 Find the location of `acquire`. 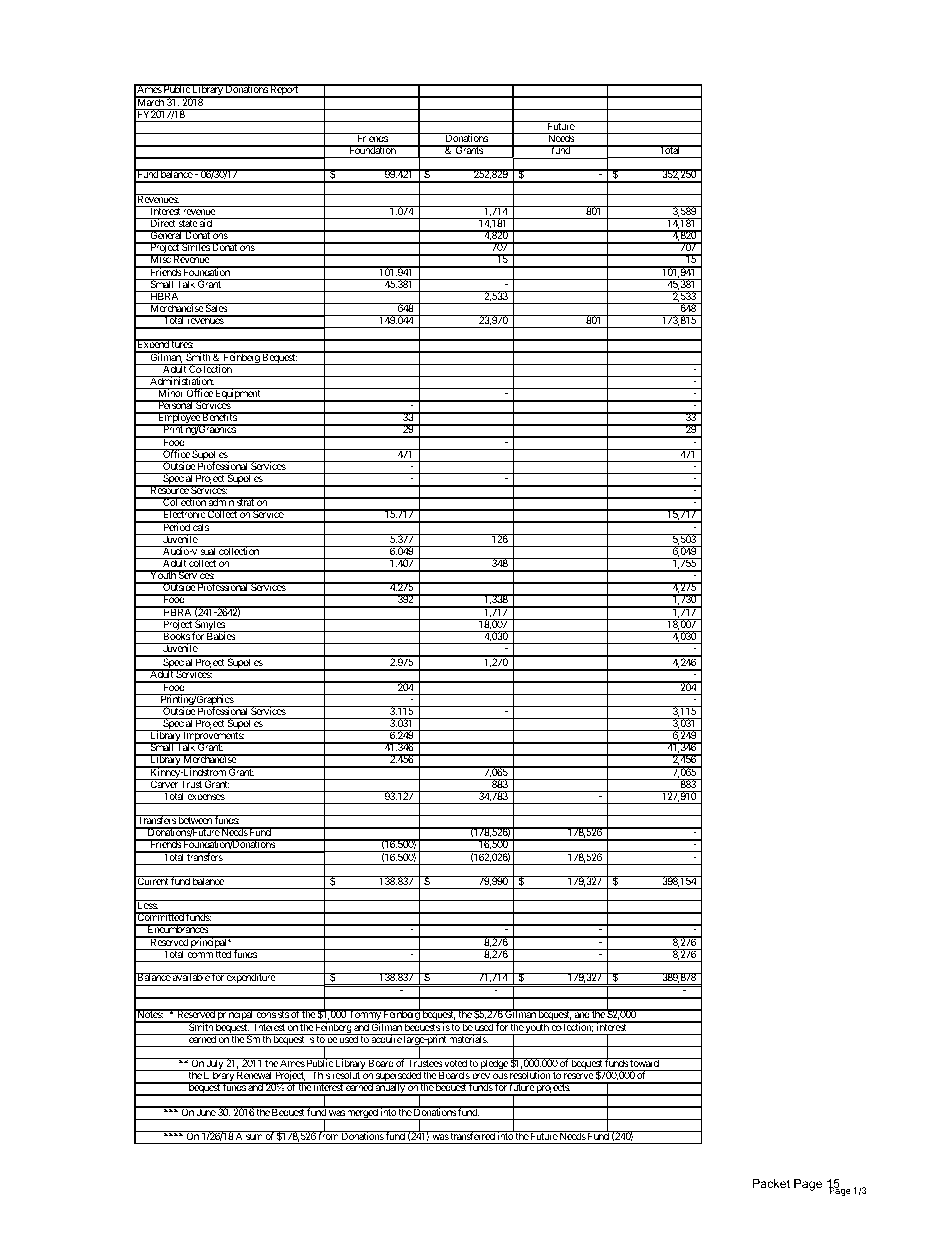

acquire is located at coordinates (386, 1040).
